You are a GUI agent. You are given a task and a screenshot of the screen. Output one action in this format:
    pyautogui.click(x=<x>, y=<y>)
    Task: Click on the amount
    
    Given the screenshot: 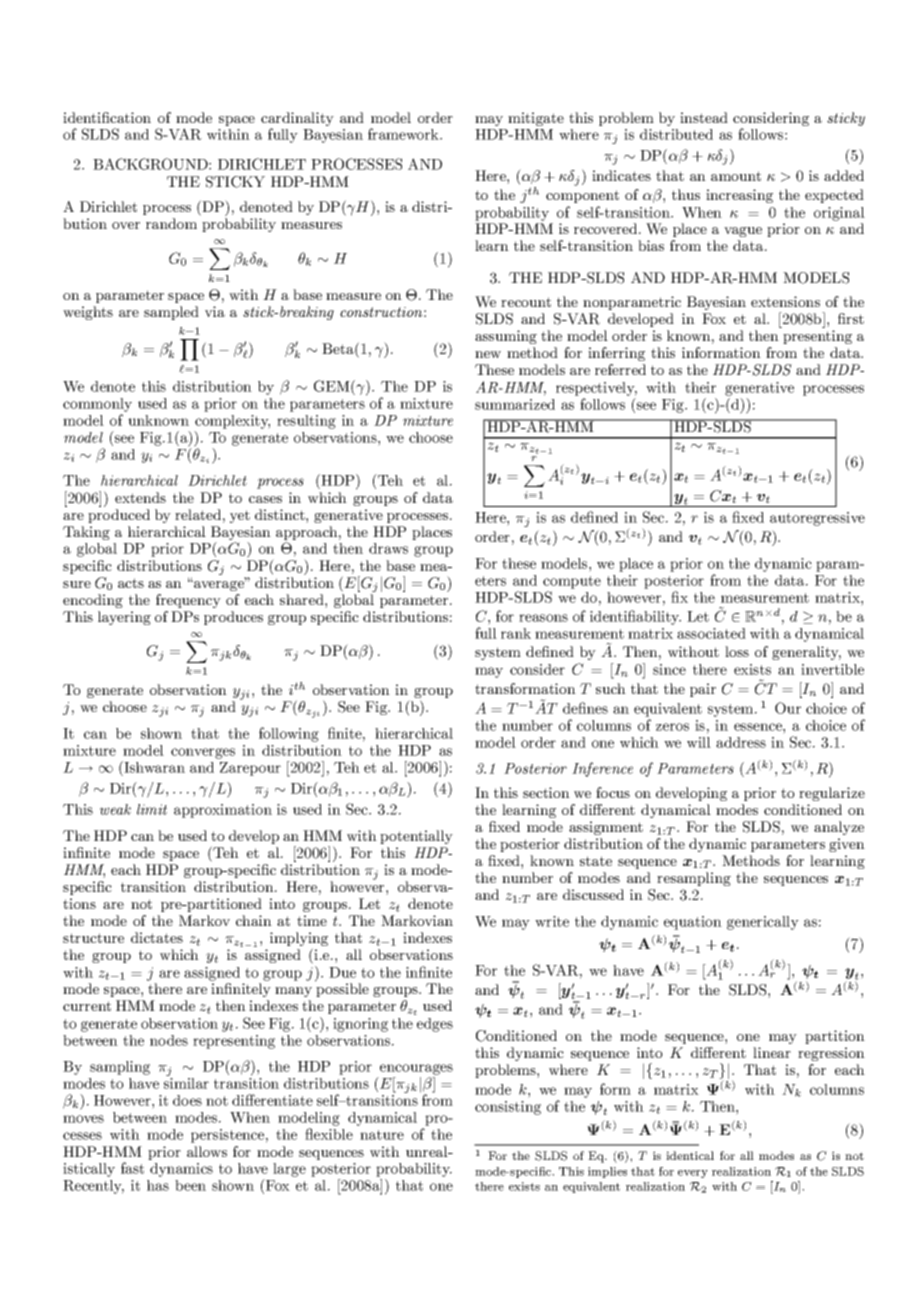 What is the action you would take?
    pyautogui.click(x=736, y=176)
